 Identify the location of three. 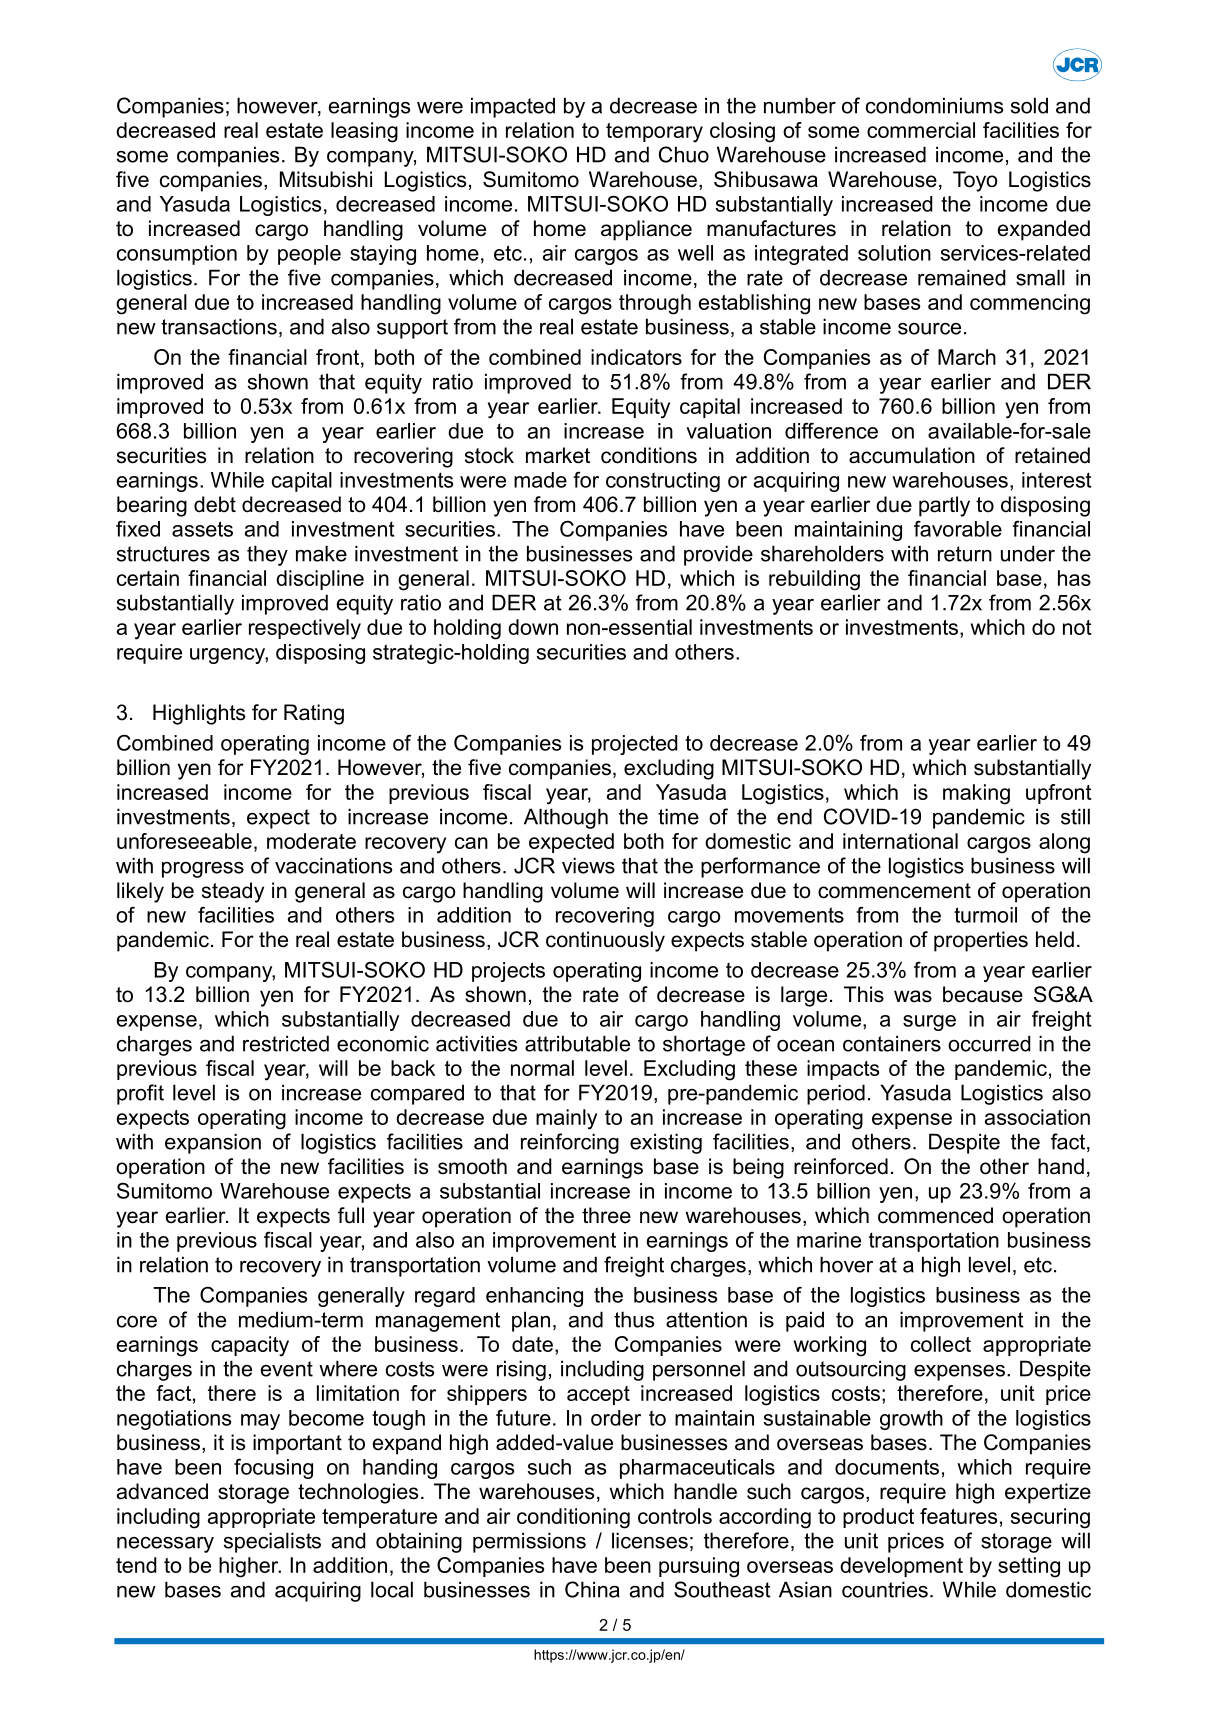
(606, 1215).
